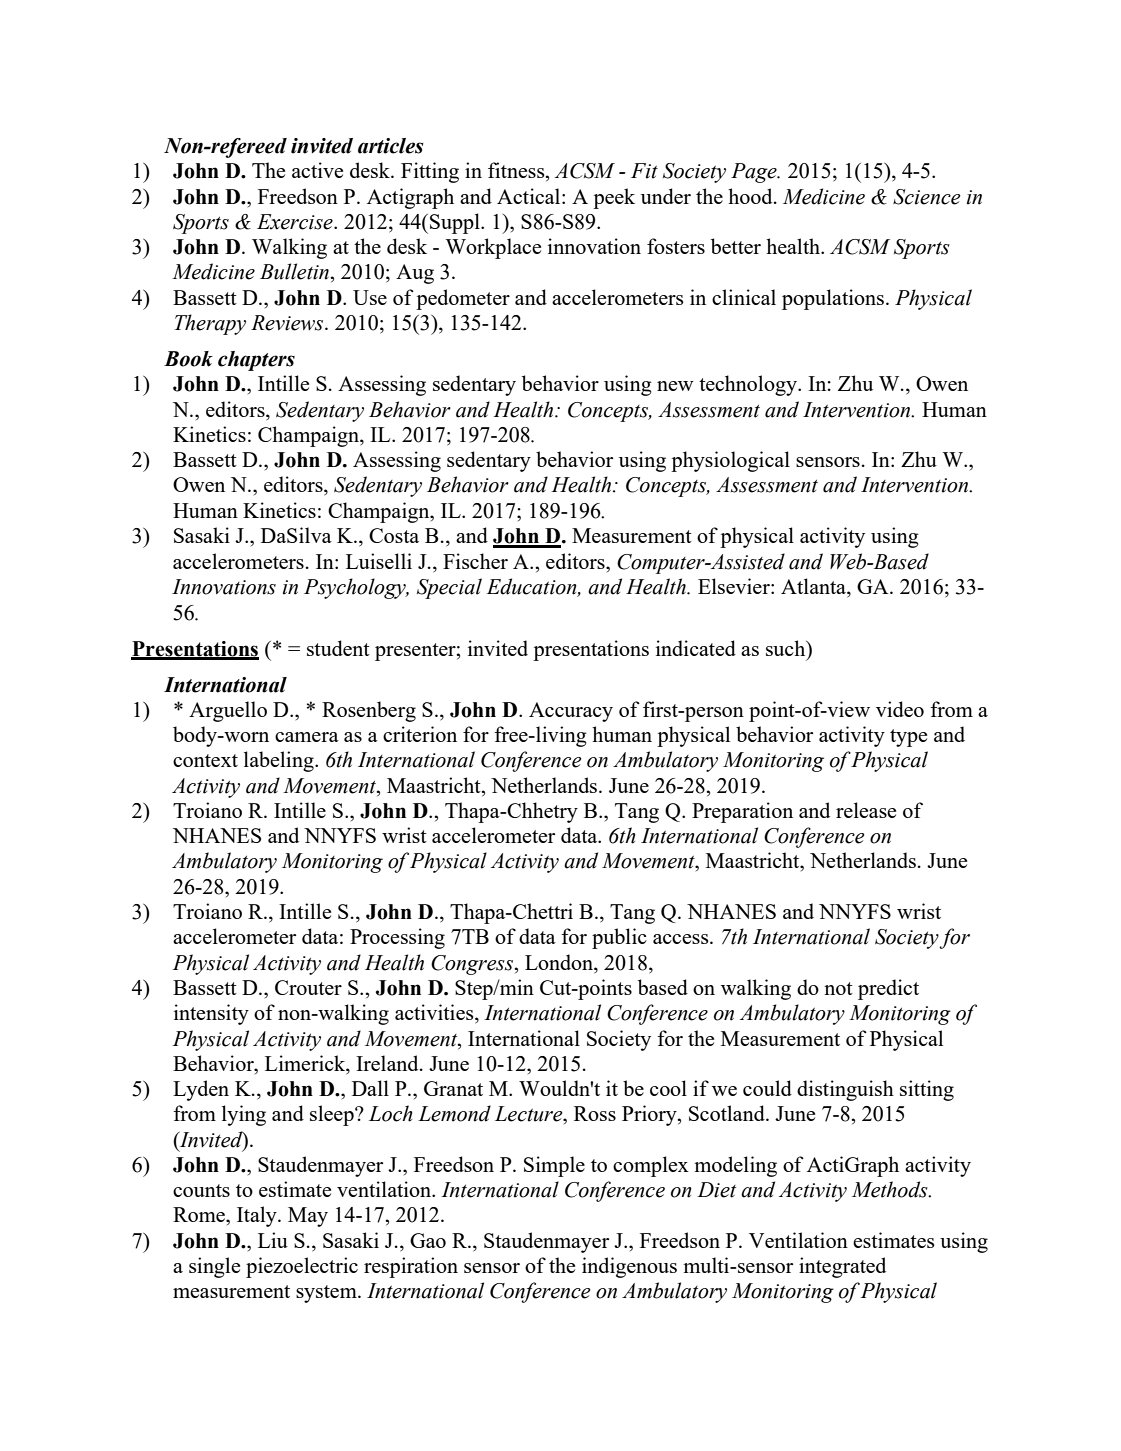  I want to click on Liu, so click(273, 1240).
